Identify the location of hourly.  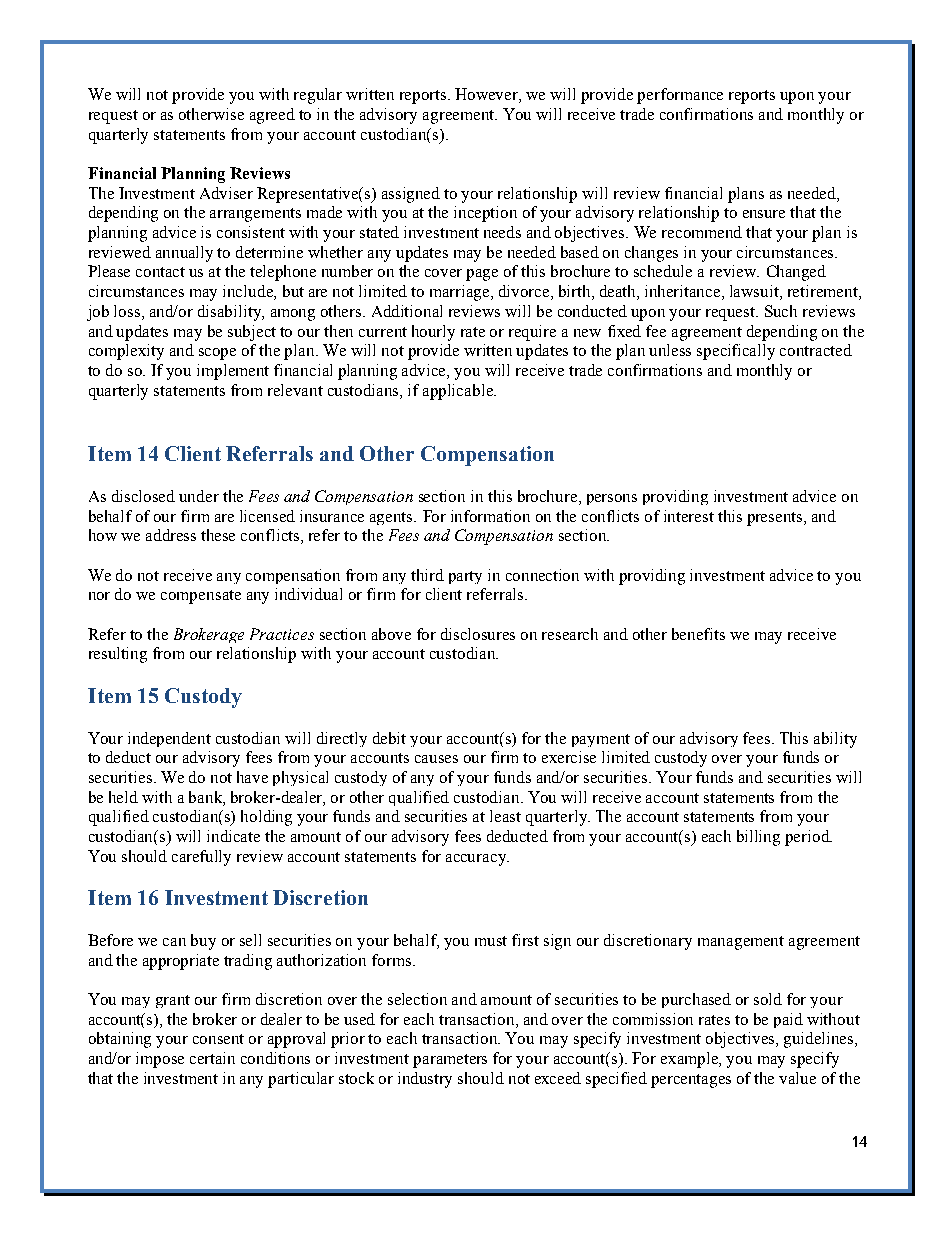
(433, 333).
